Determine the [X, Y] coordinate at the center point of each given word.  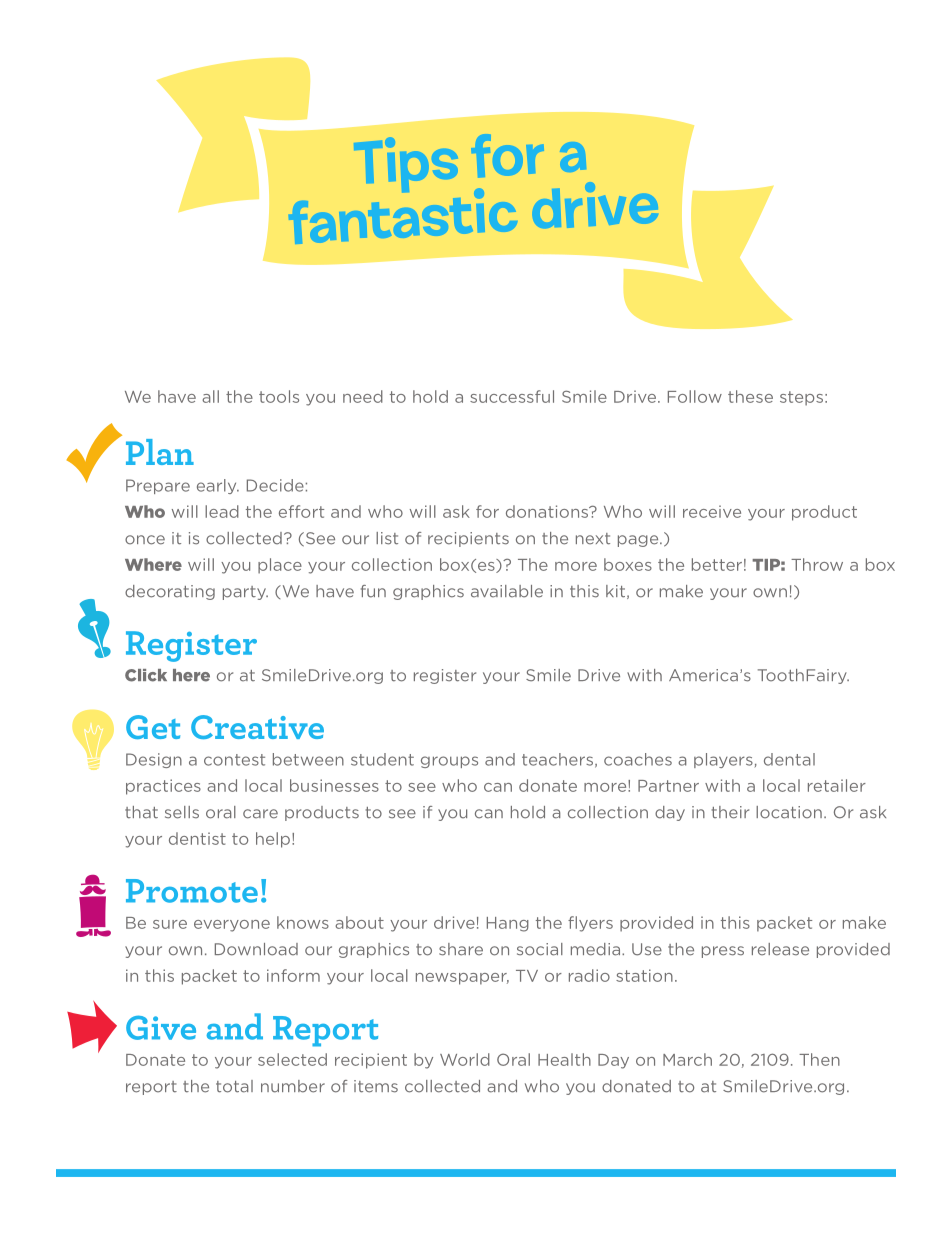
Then [819, 1059]
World [465, 1059]
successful [512, 396]
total [234, 1086]
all [210, 396]
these [750, 396]
